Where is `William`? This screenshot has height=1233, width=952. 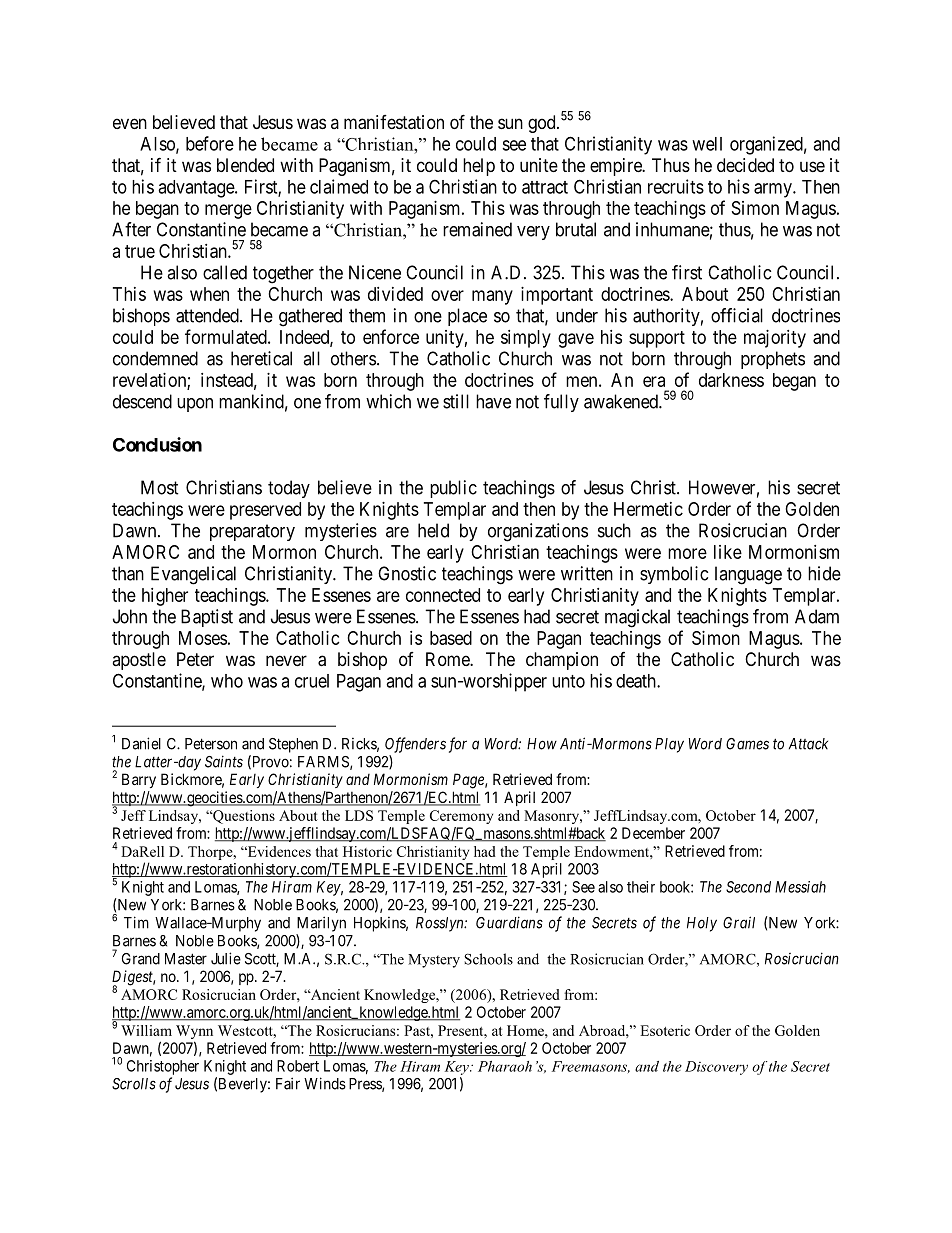 William is located at coordinates (146, 1030).
